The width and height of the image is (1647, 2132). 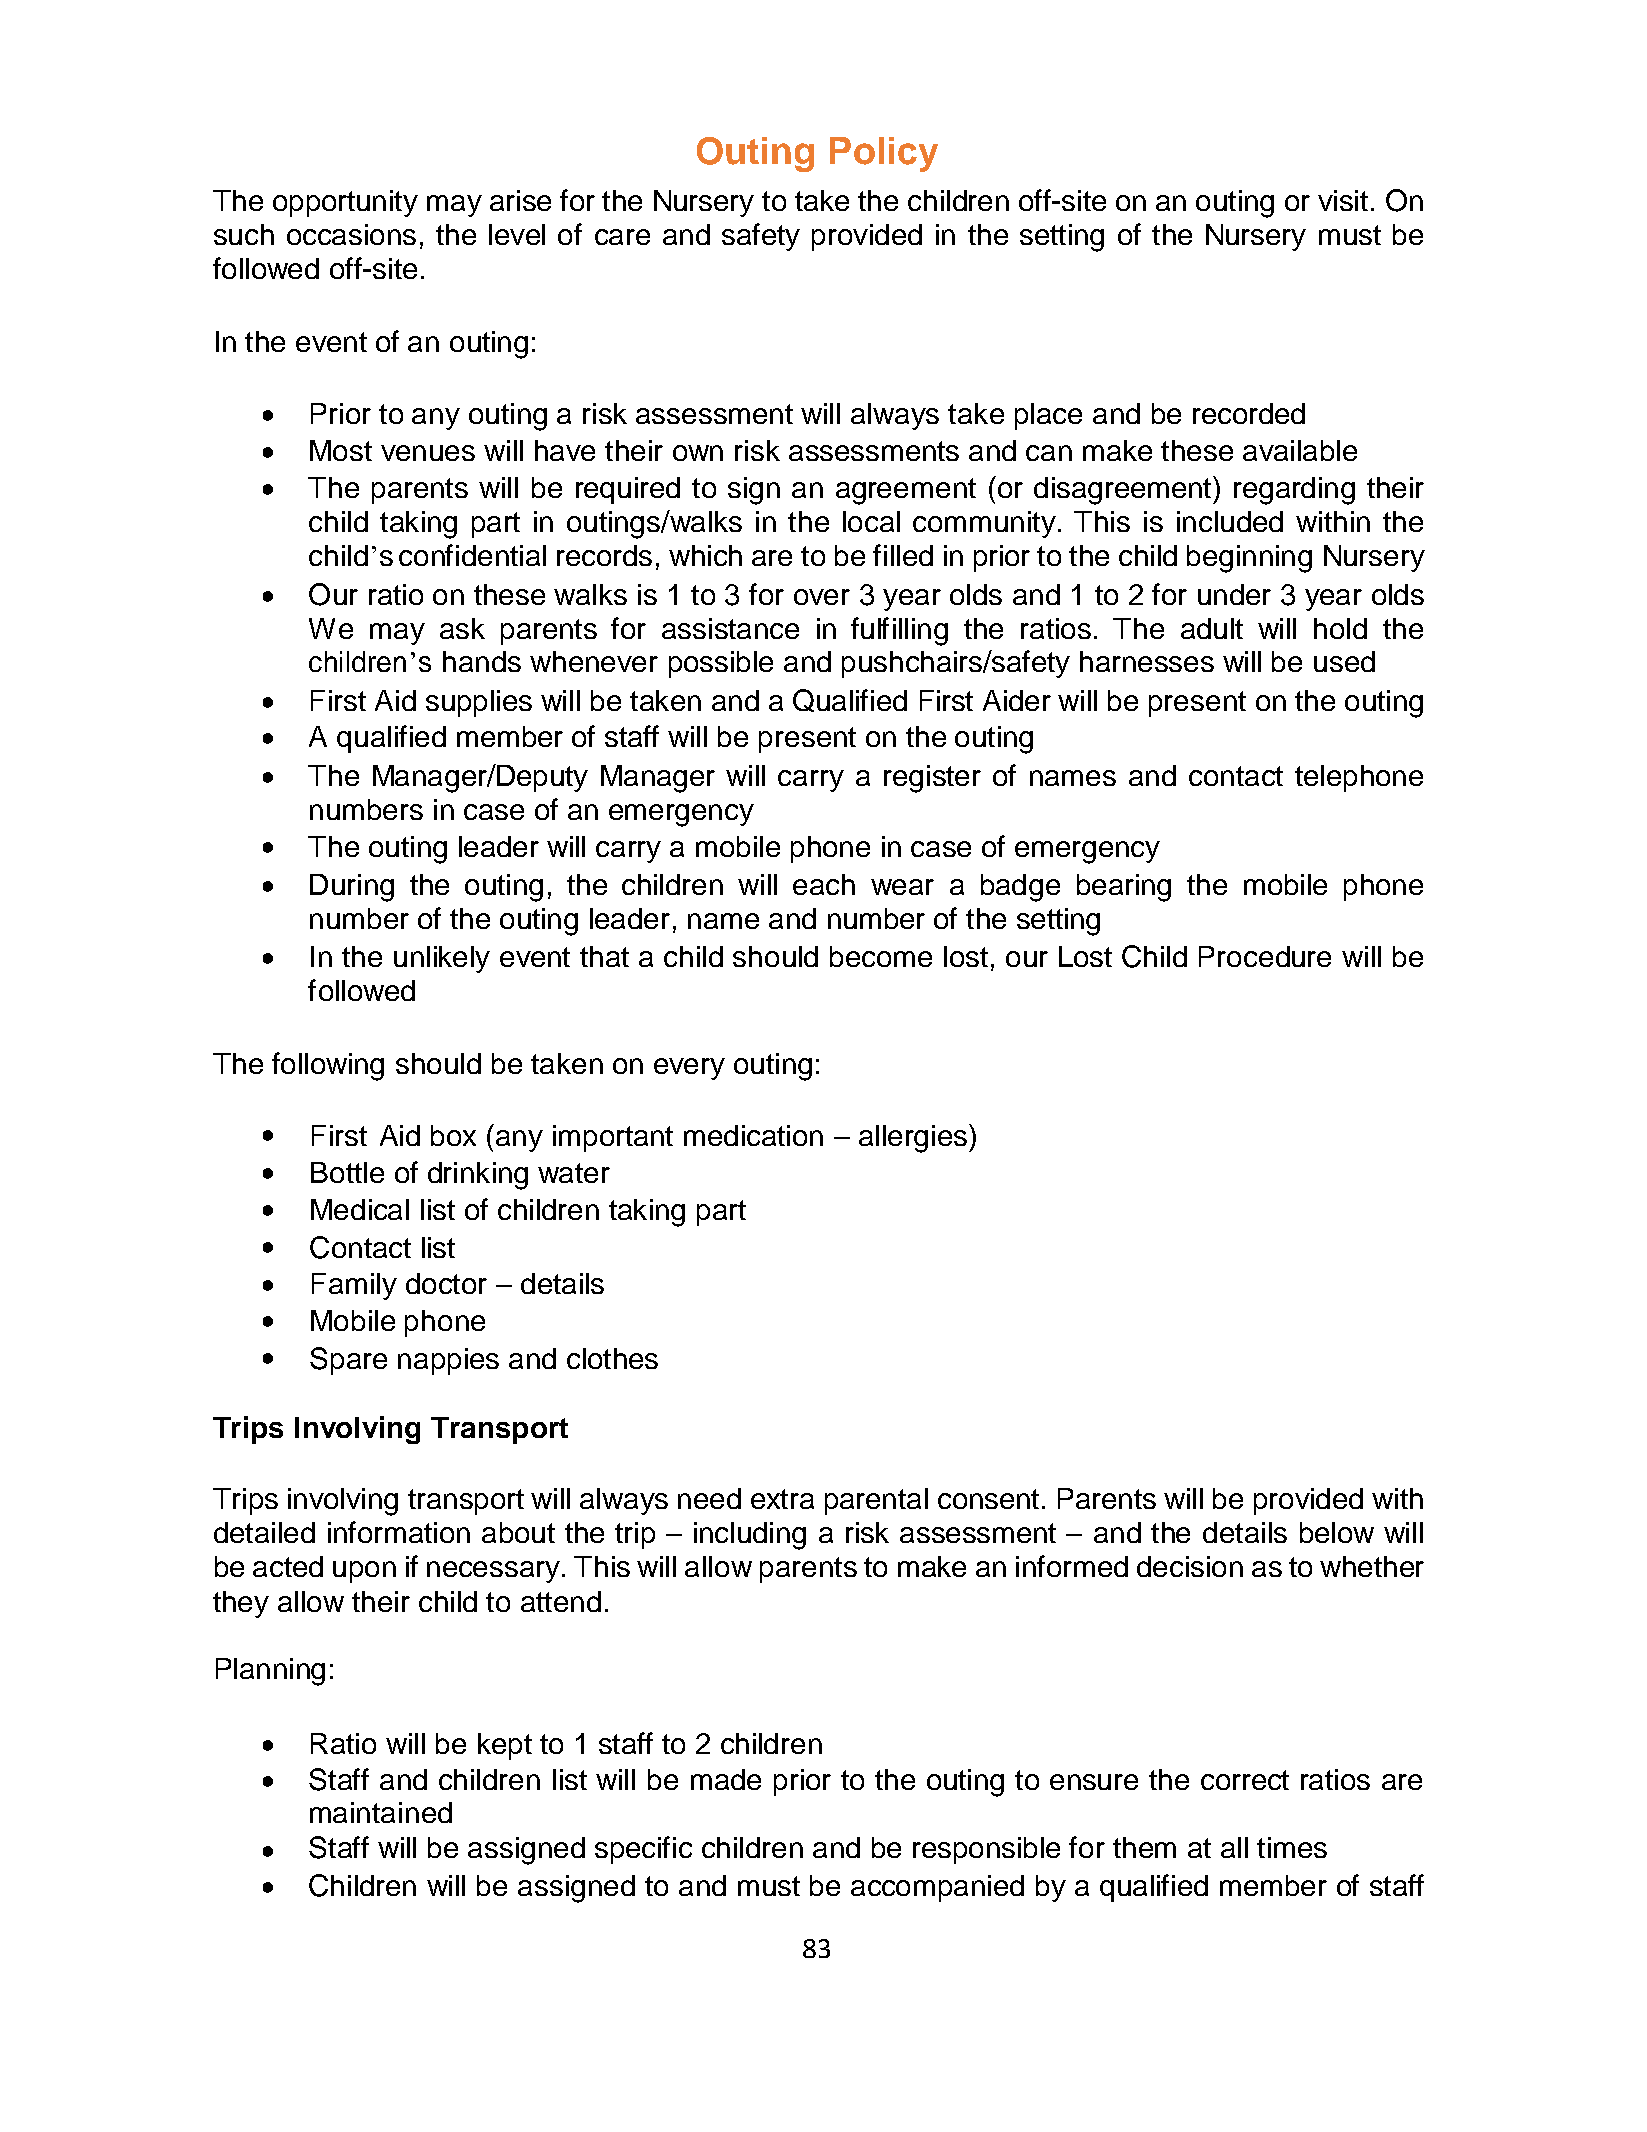 I want to click on visit, so click(x=1343, y=200).
